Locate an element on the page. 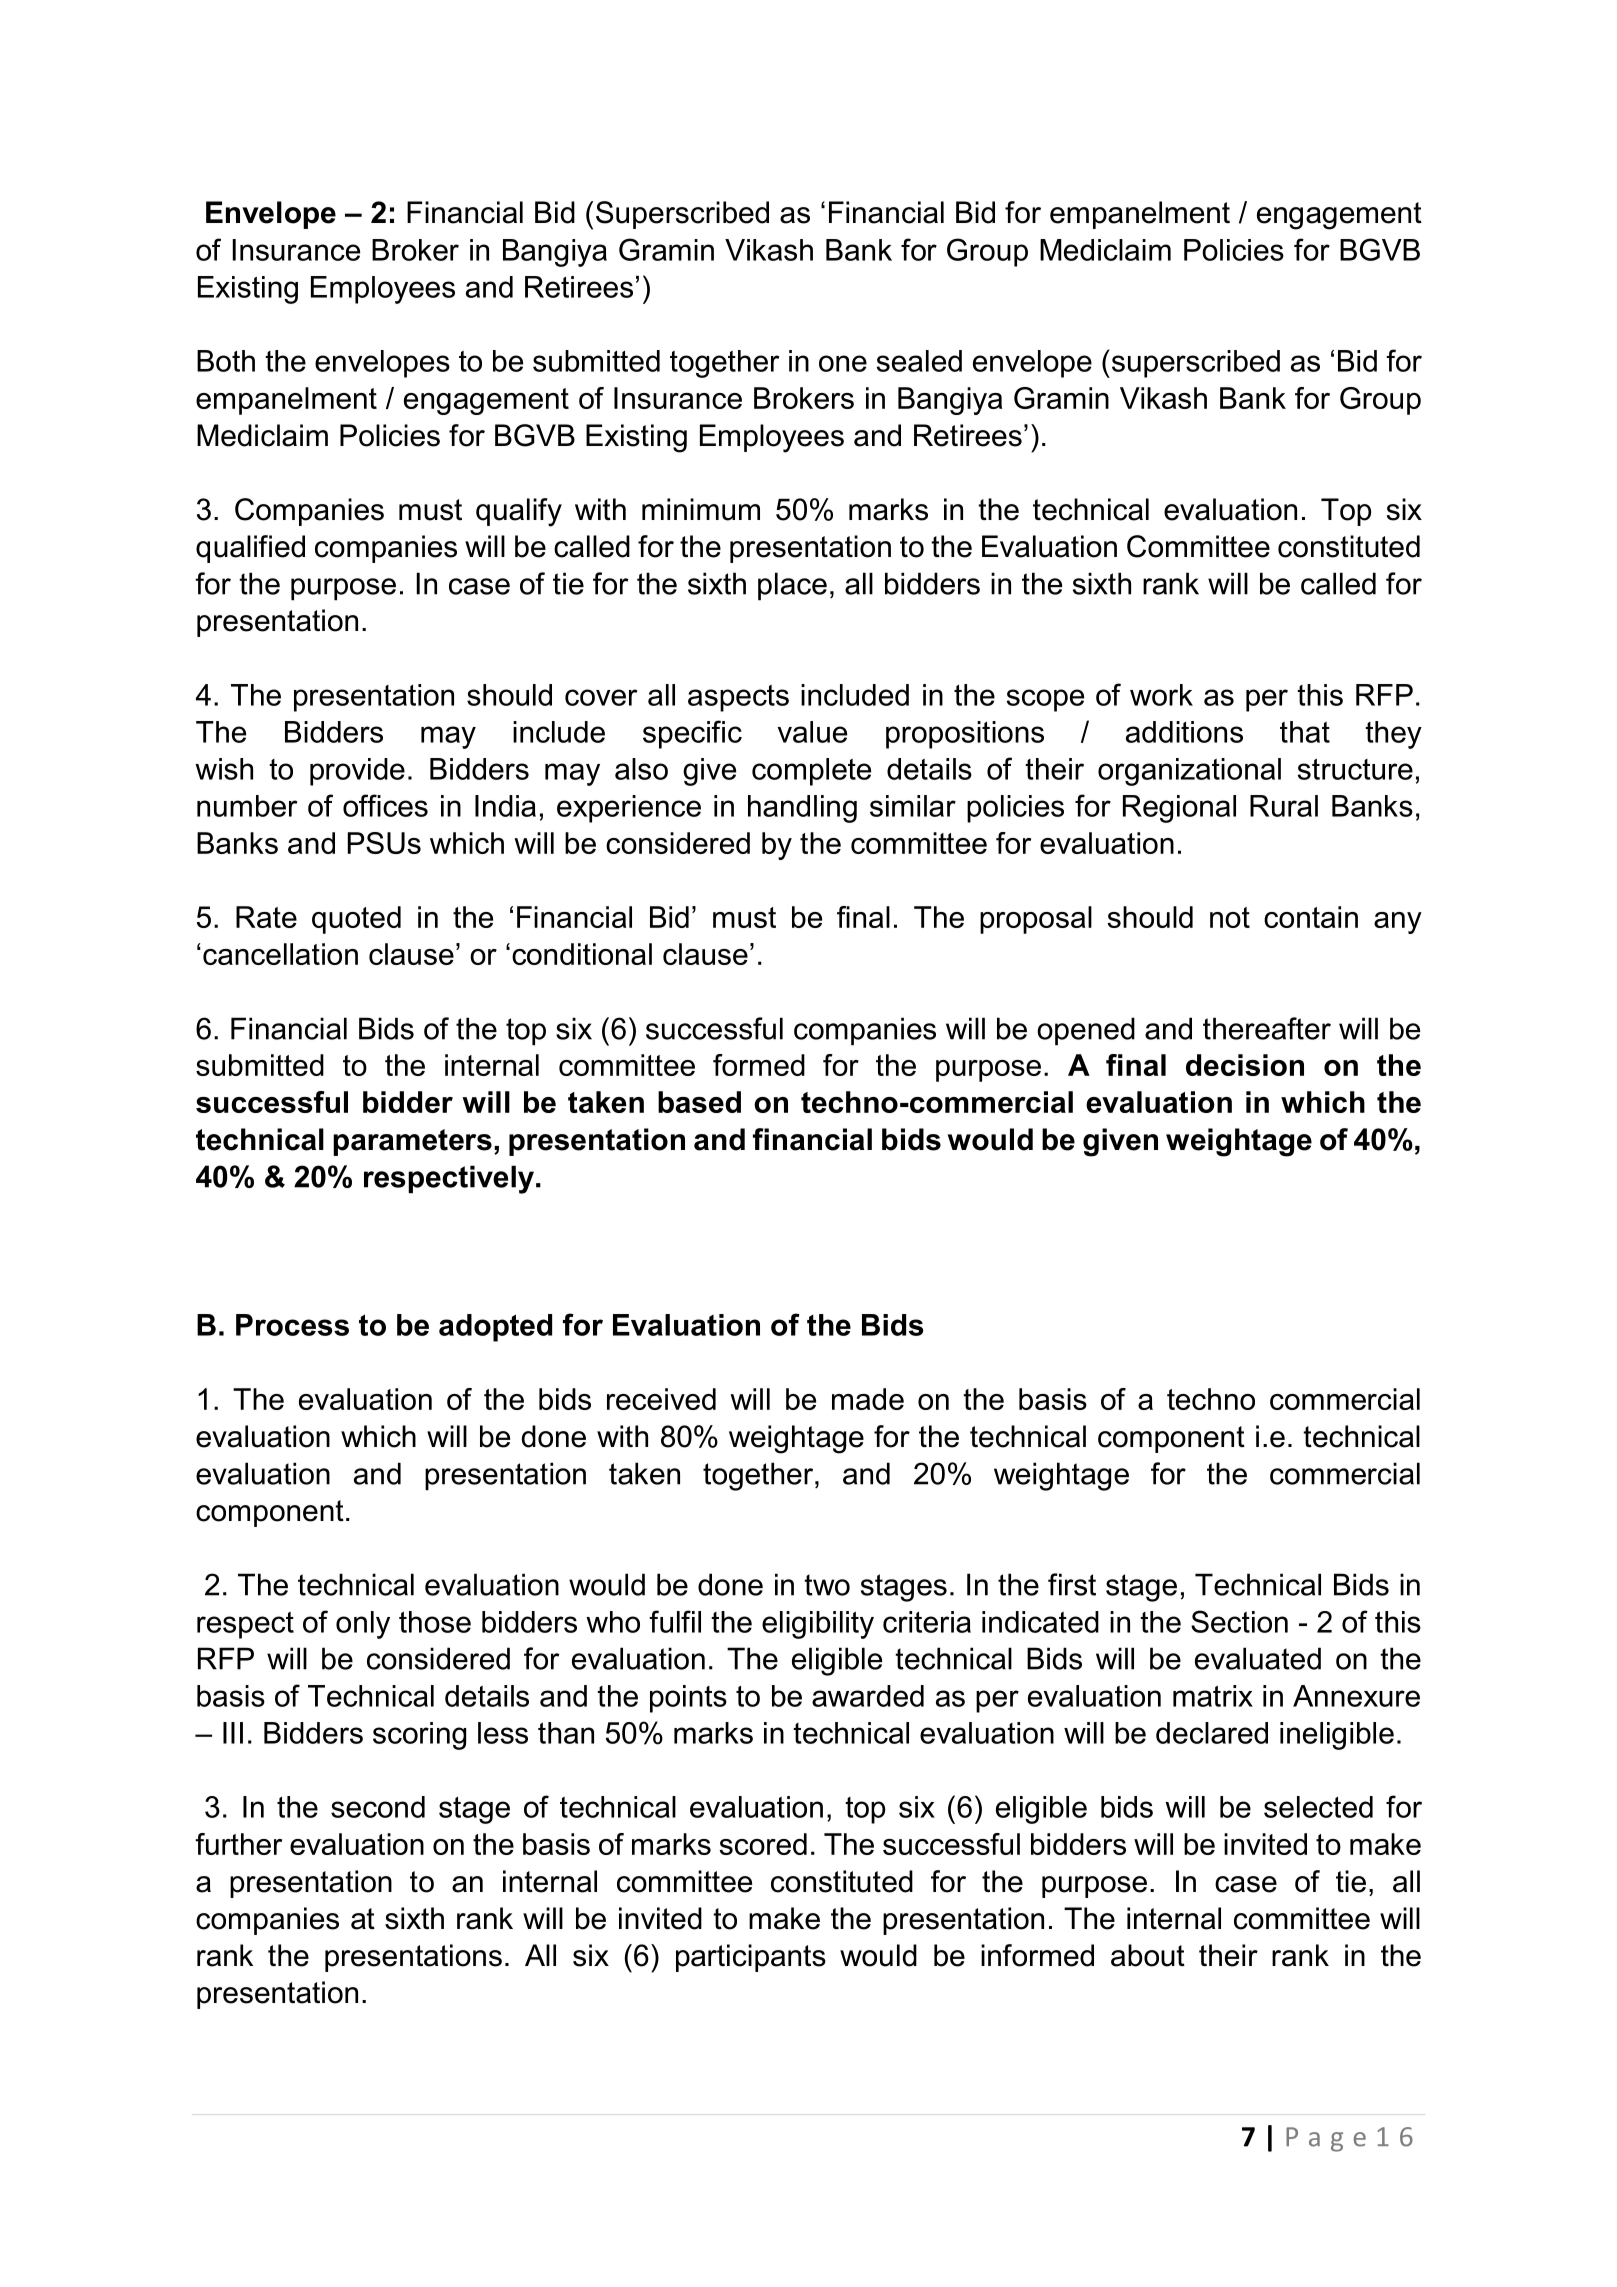 Image resolution: width=1617 pixels, height=2287 pixels. second is located at coordinates (378, 1807).
